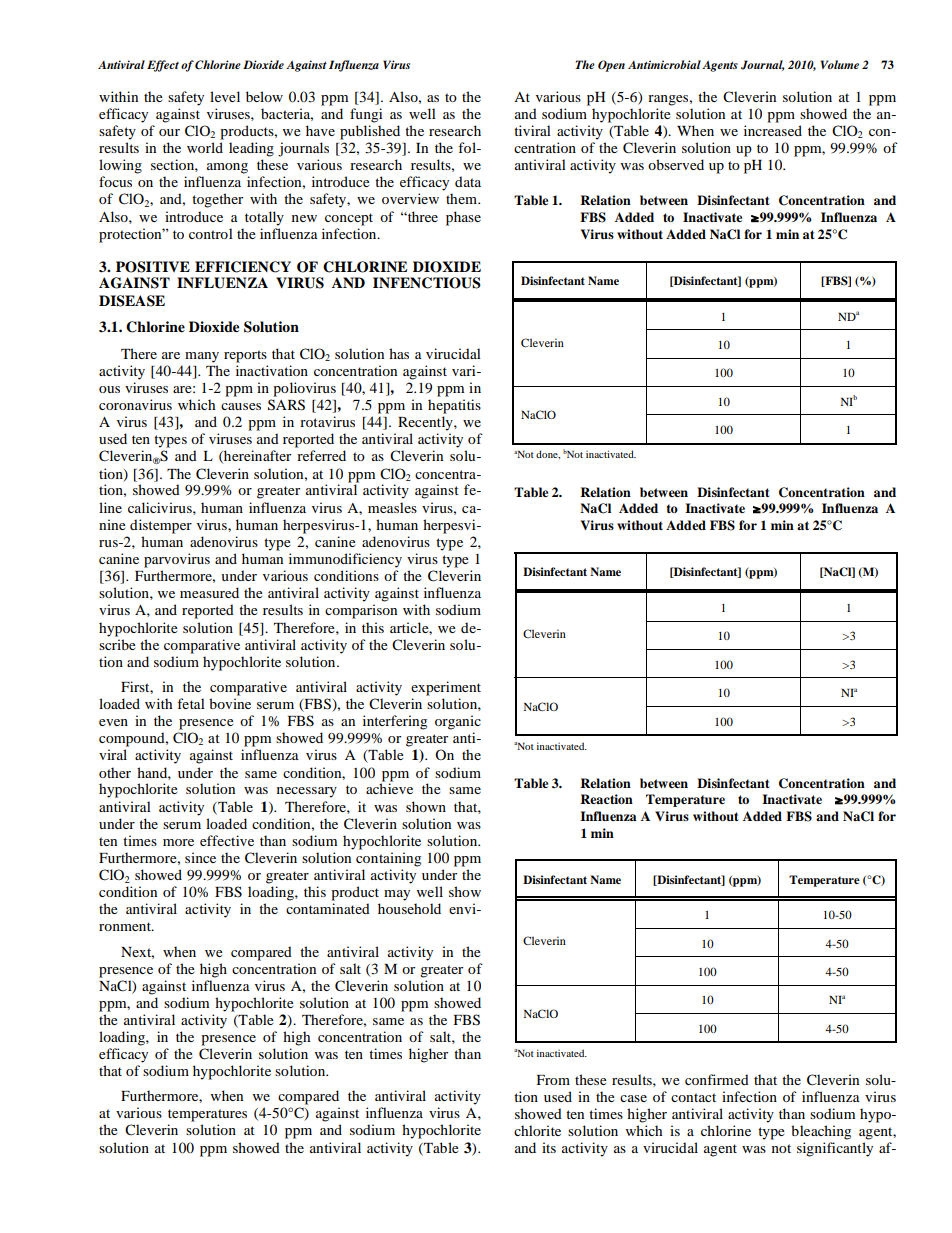 Image resolution: width=952 pixels, height=1233 pixels. I want to click on organic, so click(458, 722).
